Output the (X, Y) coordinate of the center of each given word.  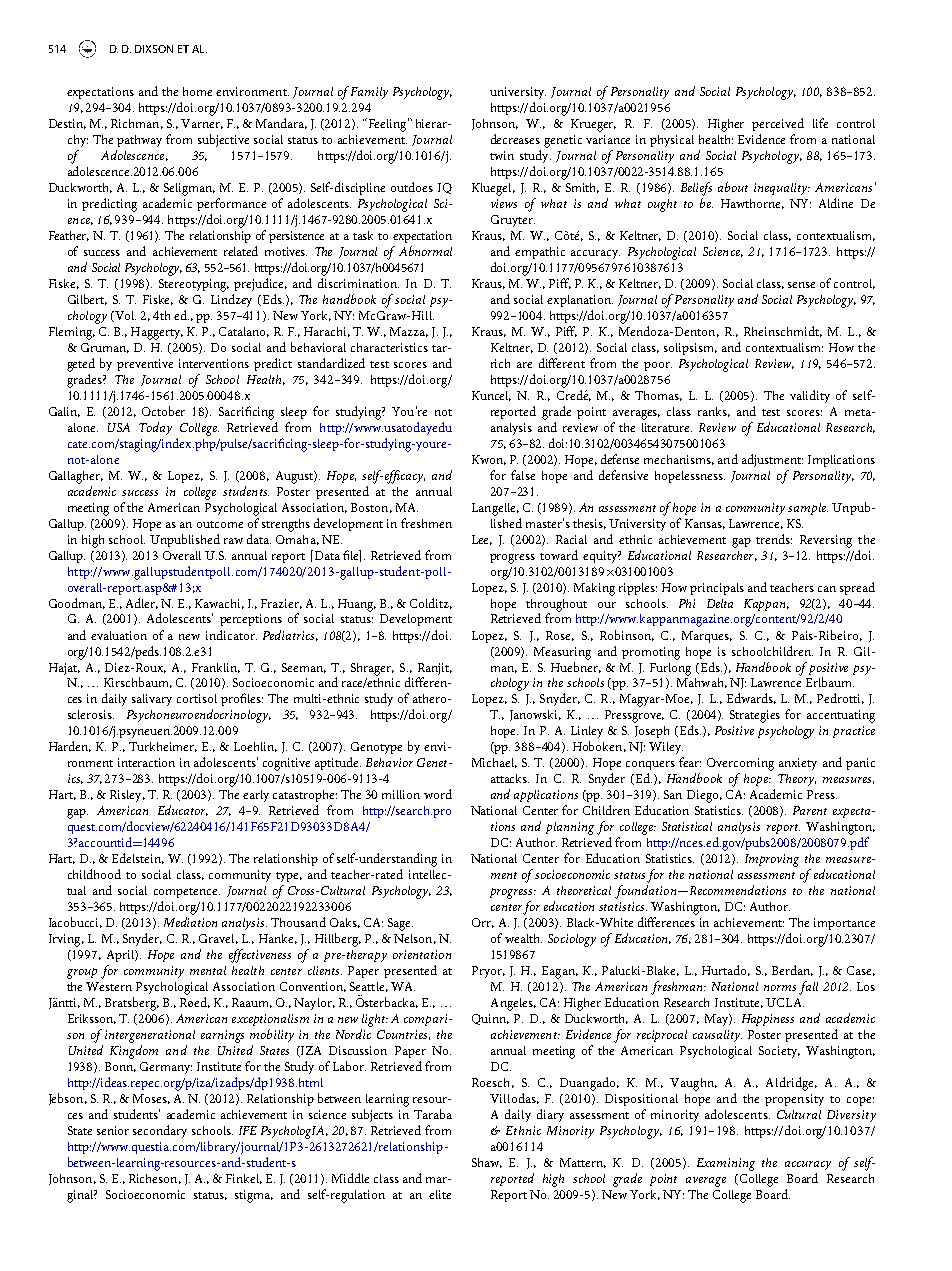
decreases (515, 139)
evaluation (119, 635)
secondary (160, 1131)
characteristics (389, 347)
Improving (772, 860)
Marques (707, 637)
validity (810, 396)
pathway (139, 141)
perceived (778, 124)
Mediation (190, 922)
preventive (145, 365)
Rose (560, 636)
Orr (483, 923)
